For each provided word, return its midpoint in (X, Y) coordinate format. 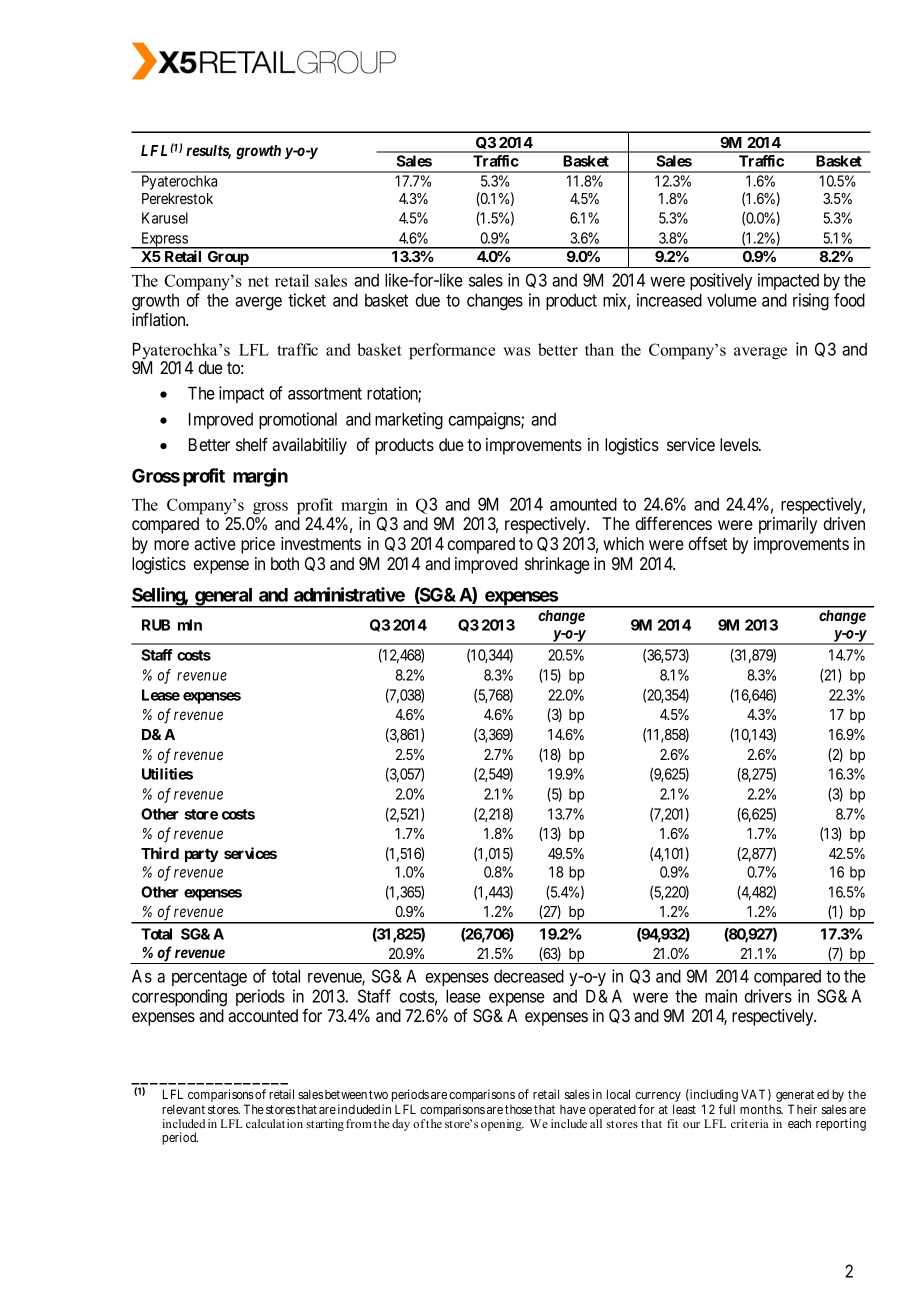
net (258, 281)
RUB (156, 625)
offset (707, 543)
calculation (274, 1123)
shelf (252, 444)
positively (721, 281)
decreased (529, 976)
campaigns (485, 421)
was (517, 351)
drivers (768, 996)
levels (740, 444)
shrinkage (557, 565)
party (202, 855)
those (518, 1109)
